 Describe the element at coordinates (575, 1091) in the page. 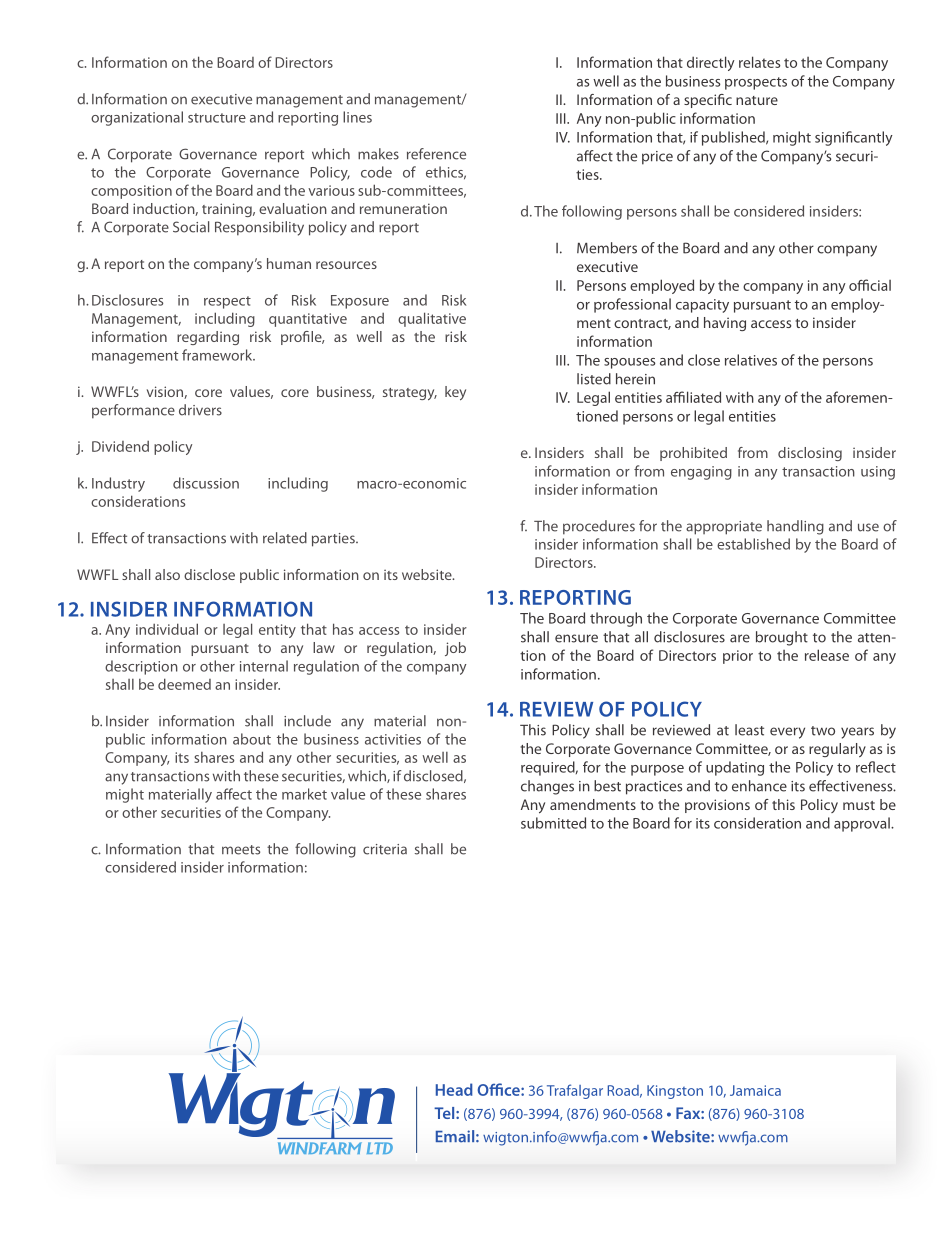

I see `Trafalgar` at that location.
